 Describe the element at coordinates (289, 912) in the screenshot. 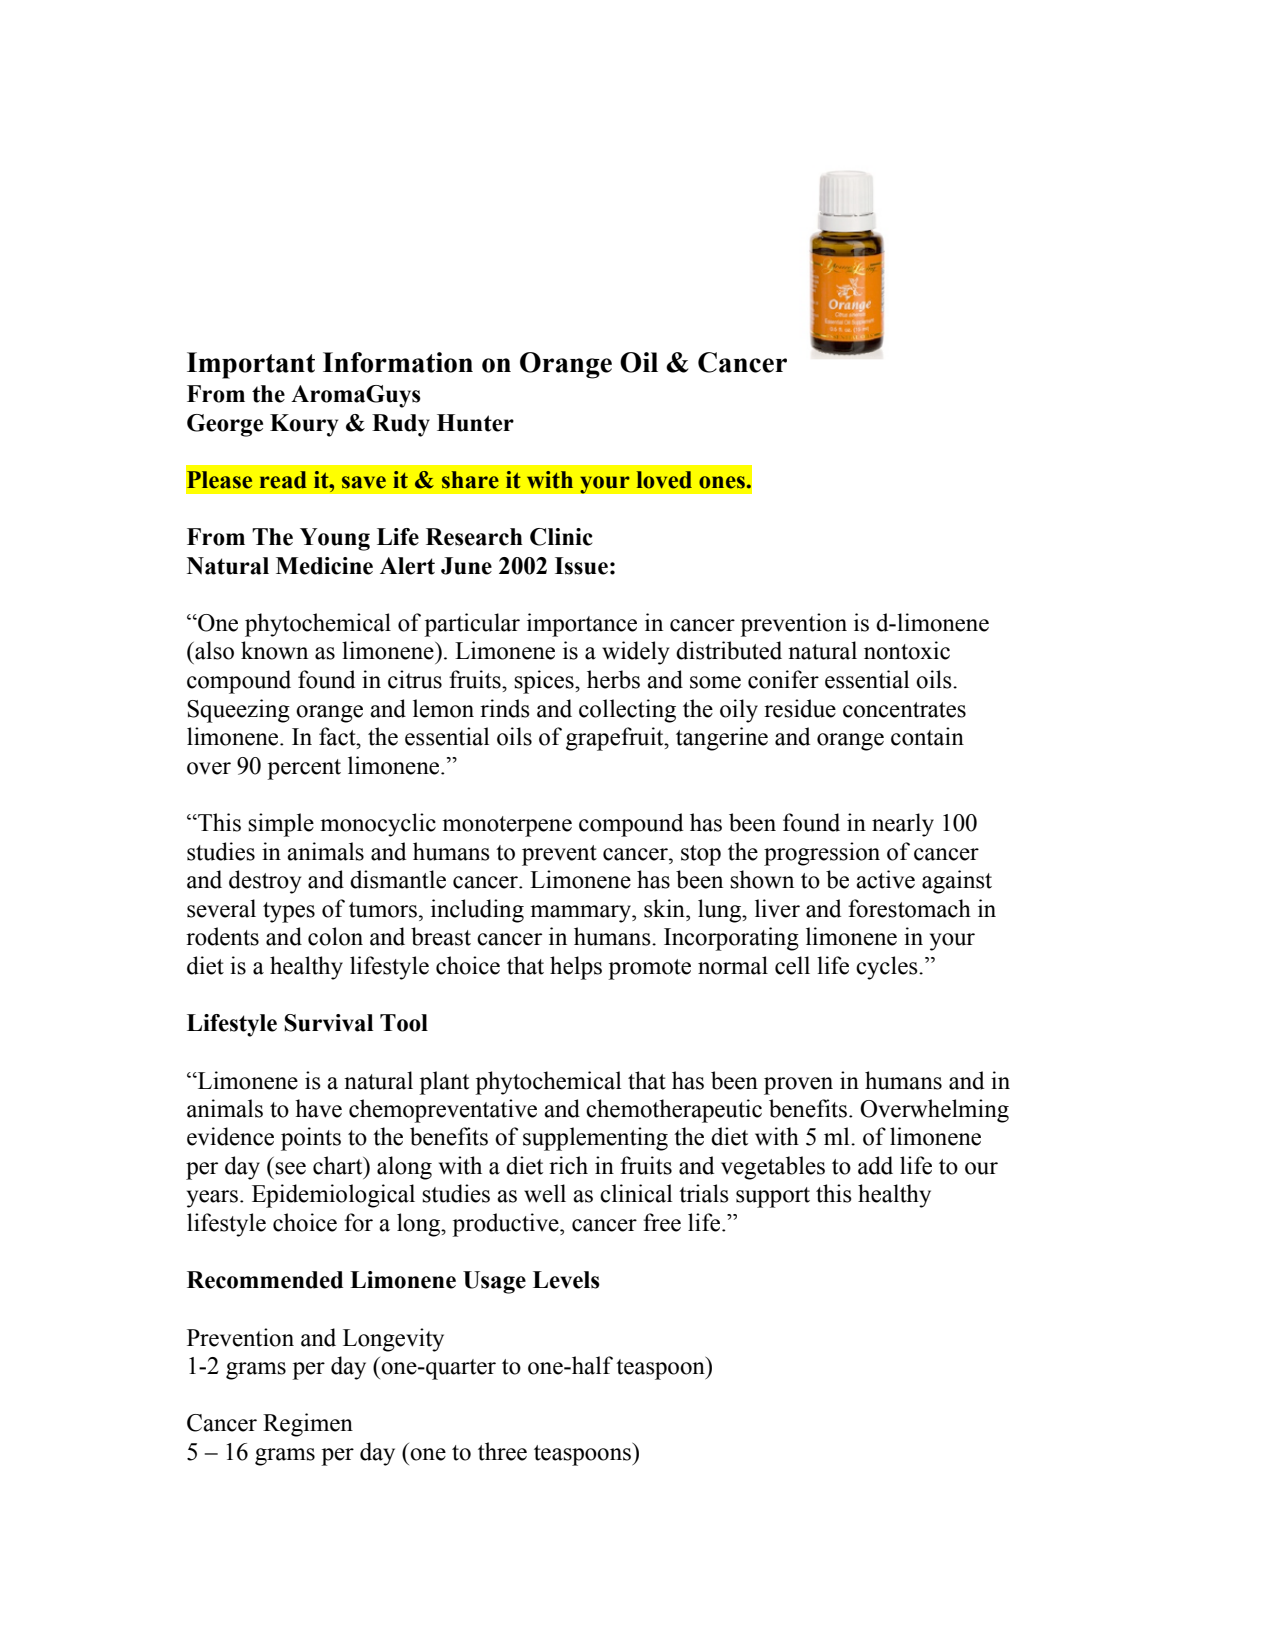

I see `types` at that location.
